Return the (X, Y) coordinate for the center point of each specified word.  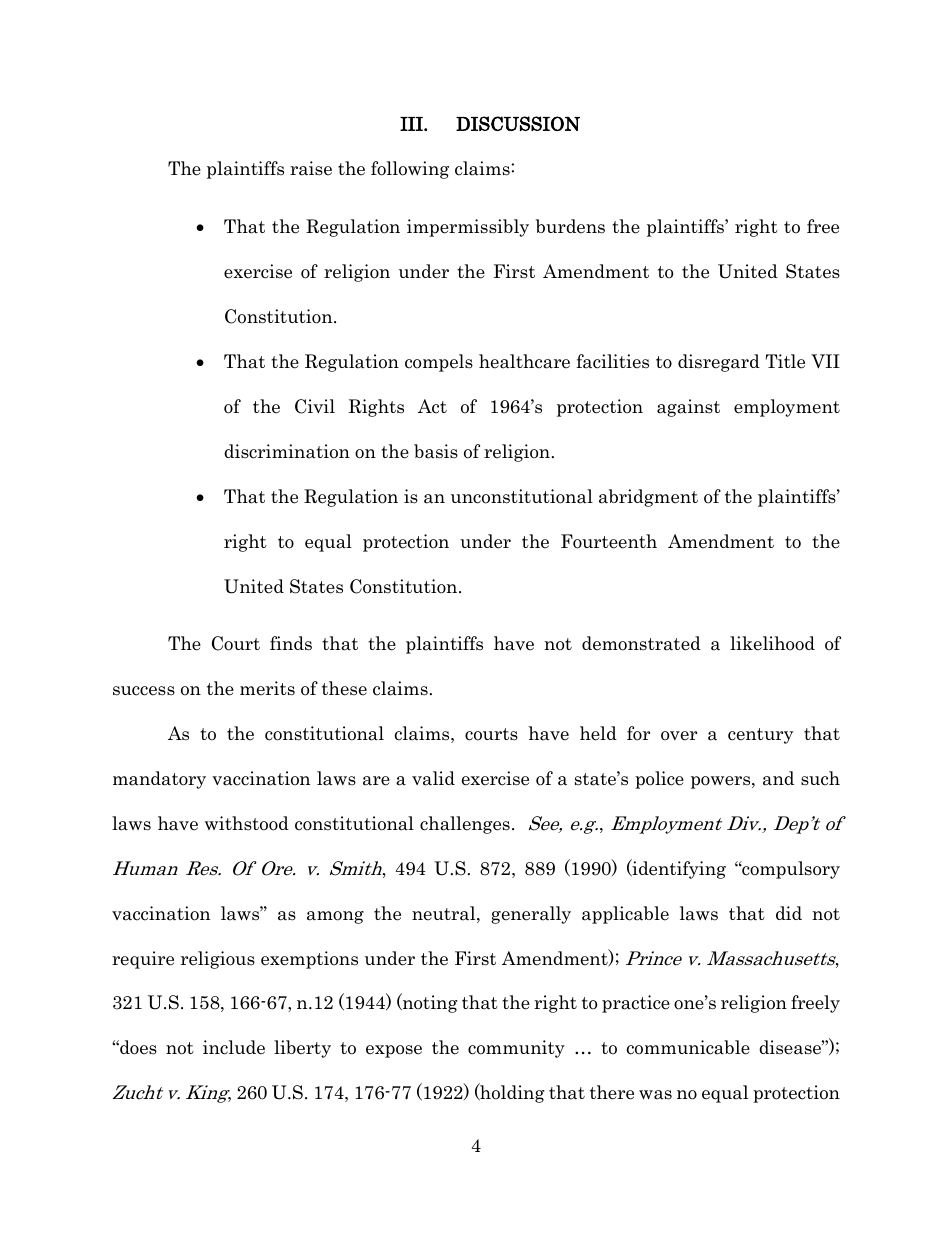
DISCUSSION (518, 123)
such (820, 778)
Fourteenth (609, 541)
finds (291, 643)
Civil (315, 406)
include (234, 1047)
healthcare (524, 361)
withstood (247, 823)
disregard (719, 363)
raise (311, 168)
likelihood (772, 643)
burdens (570, 226)
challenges (465, 825)
